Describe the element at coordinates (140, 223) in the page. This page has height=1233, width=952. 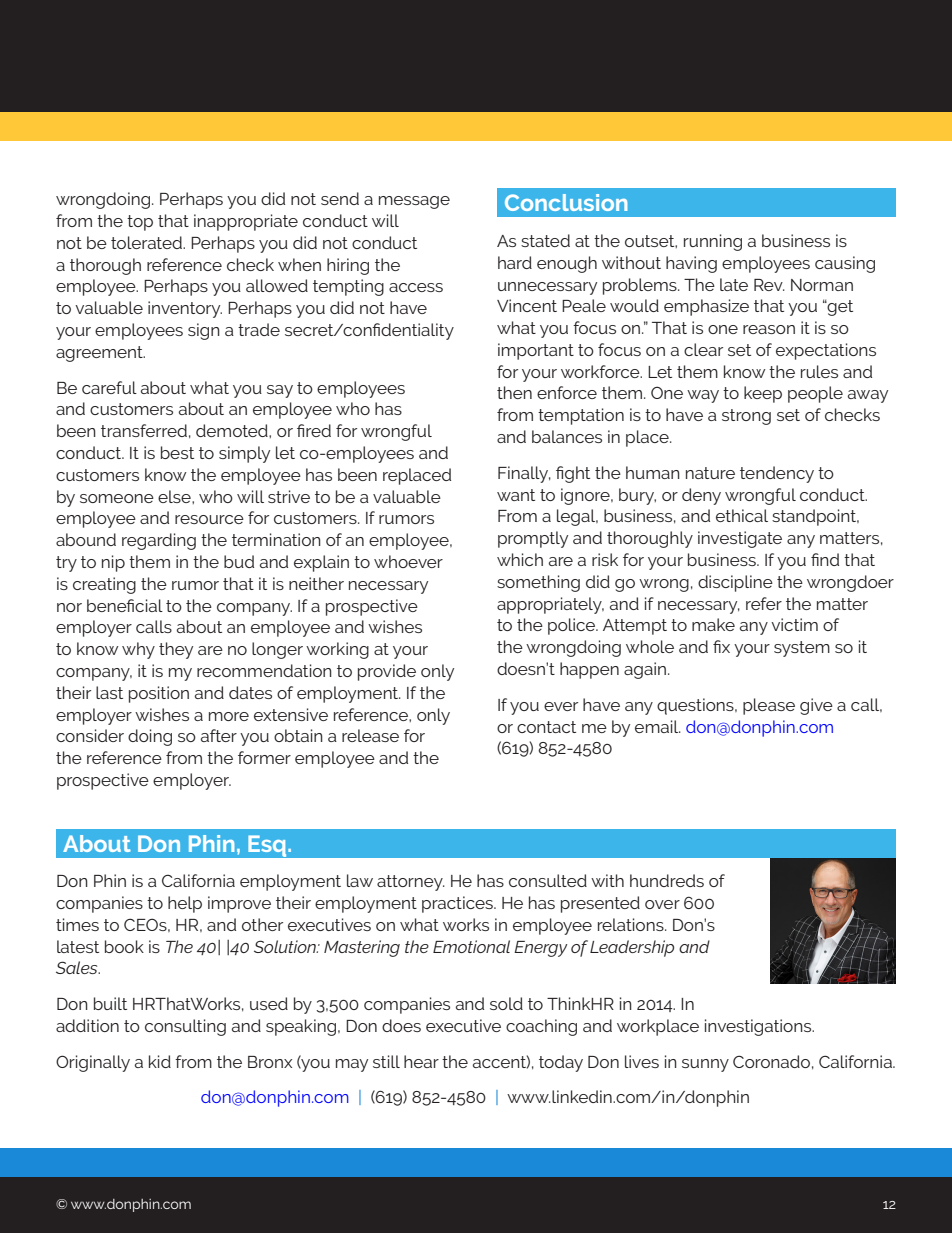
I see `top` at that location.
